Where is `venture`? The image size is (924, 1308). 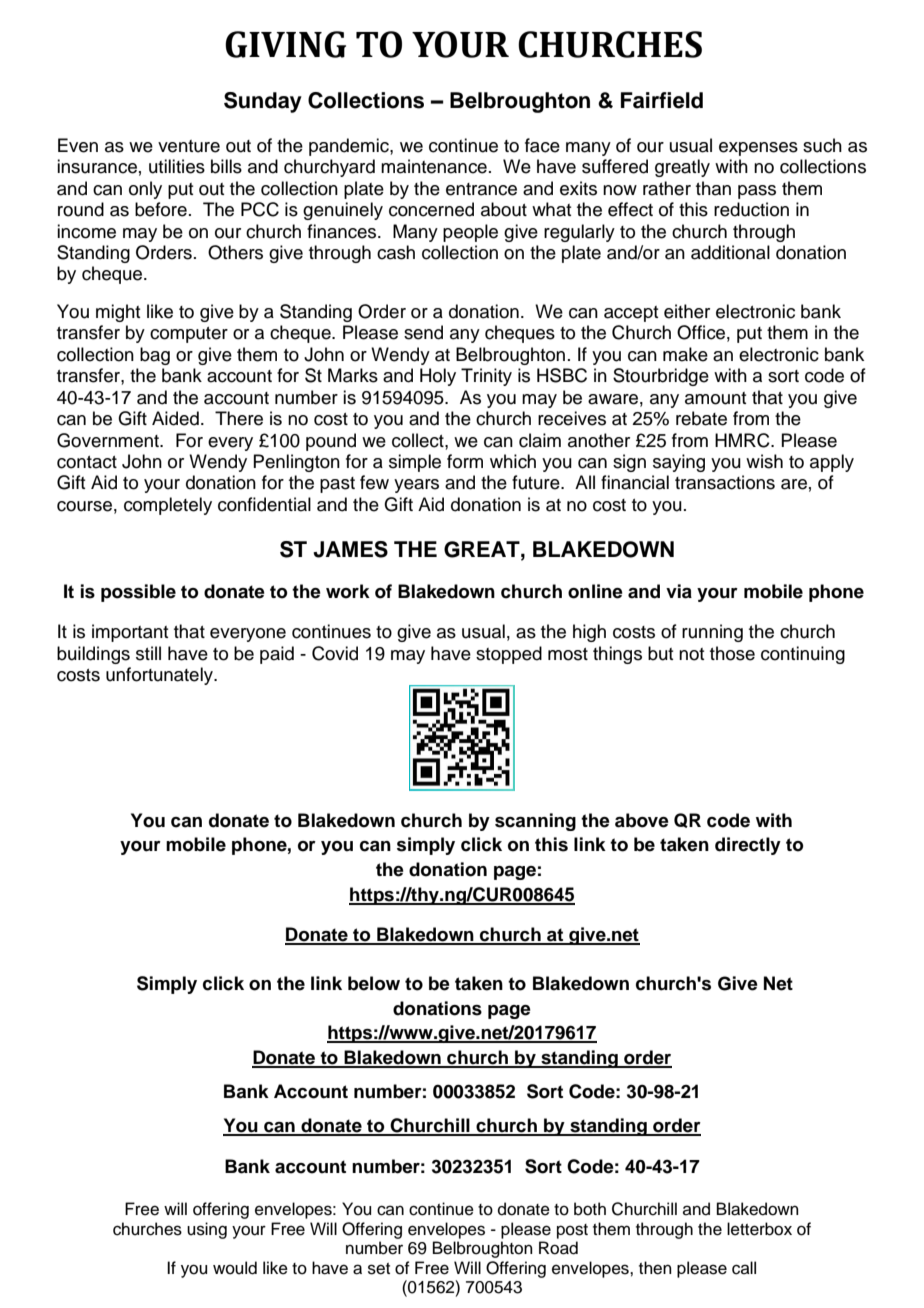
venture is located at coordinates (189, 146).
